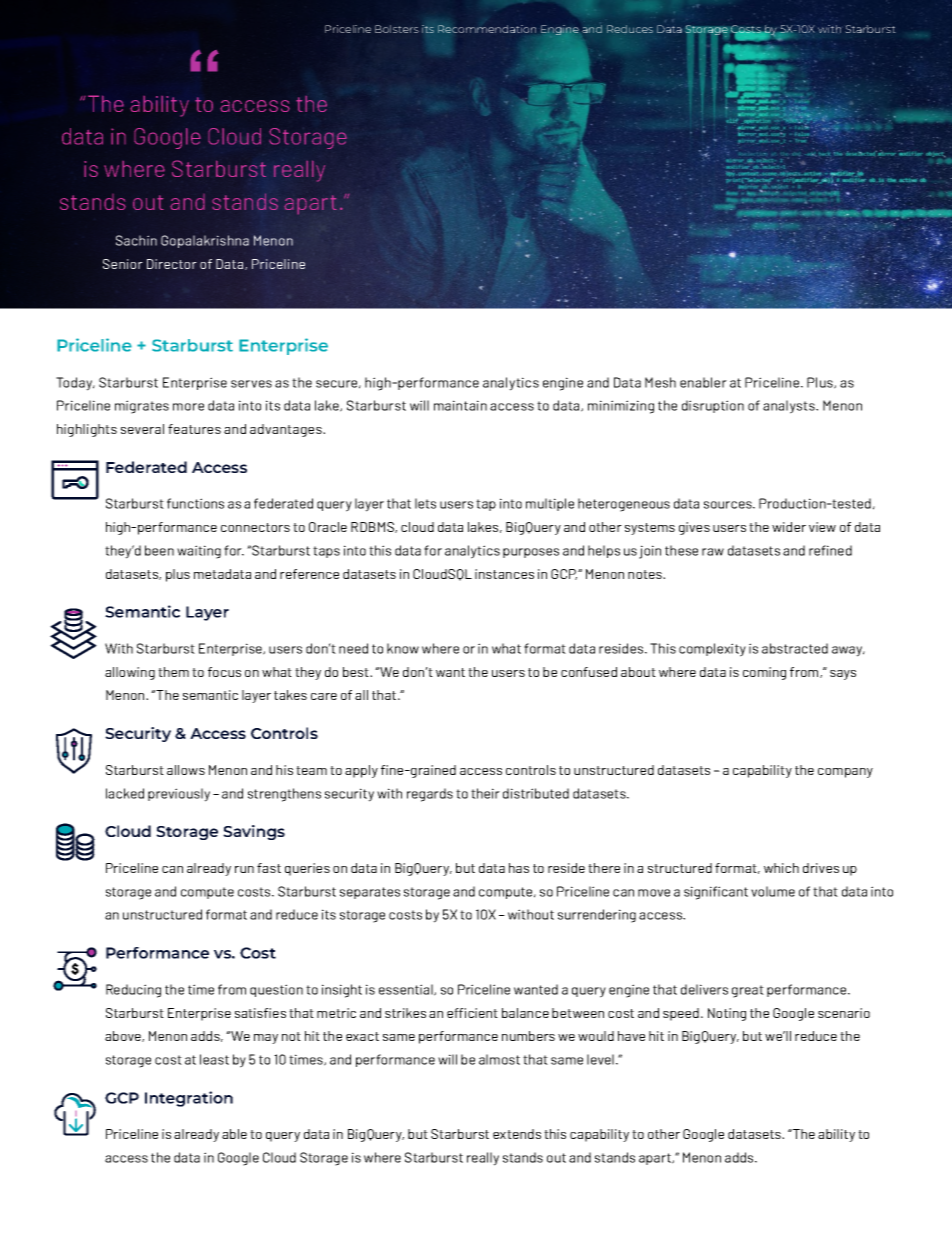 Image resolution: width=952 pixels, height=1233 pixels. What do you see at coordinates (504, 574) in the screenshot?
I see `instances` at bounding box center [504, 574].
